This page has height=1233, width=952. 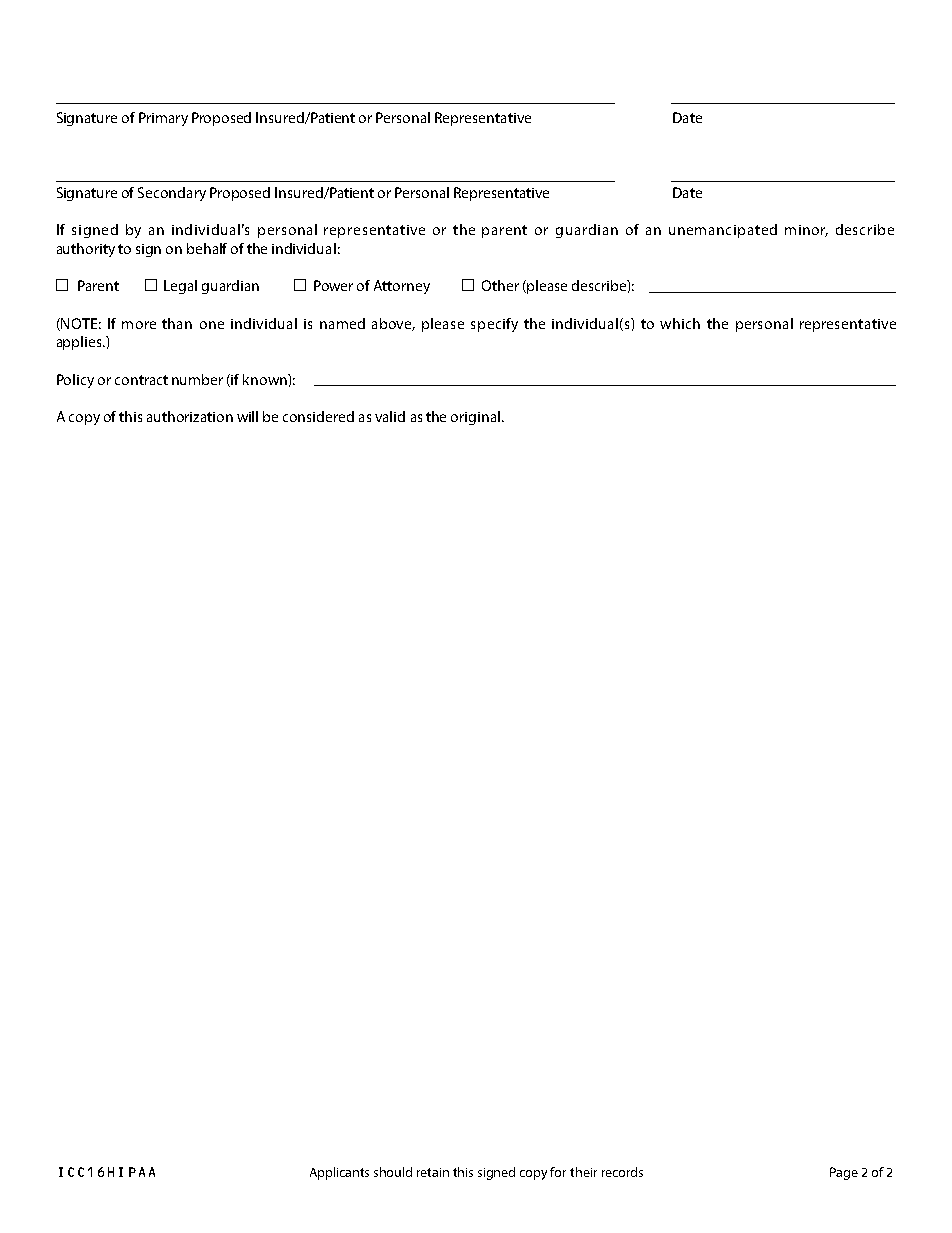 What do you see at coordinates (494, 325) in the page?
I see `specify` at bounding box center [494, 325].
